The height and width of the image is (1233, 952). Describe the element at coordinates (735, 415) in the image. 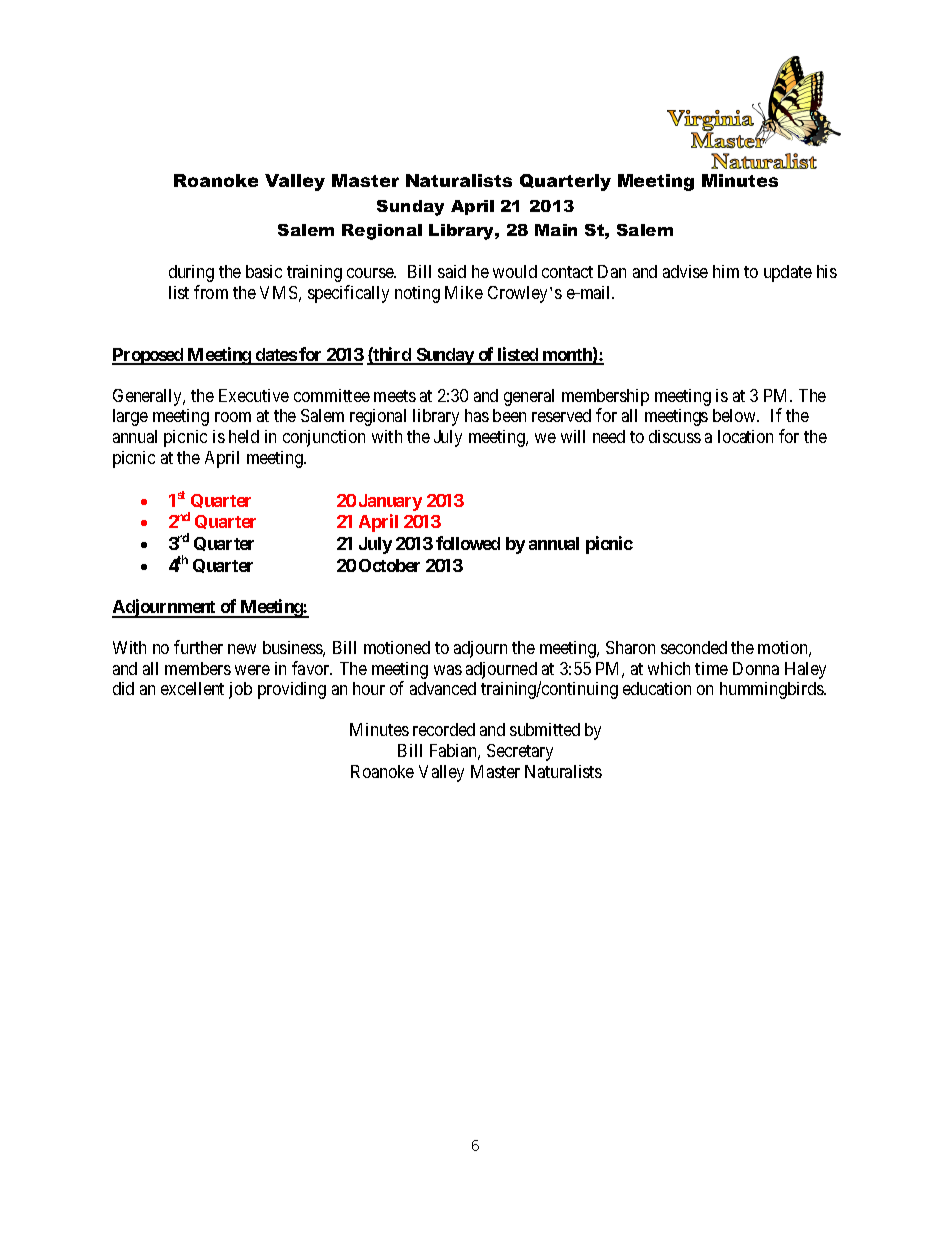

I see `below` at that location.
